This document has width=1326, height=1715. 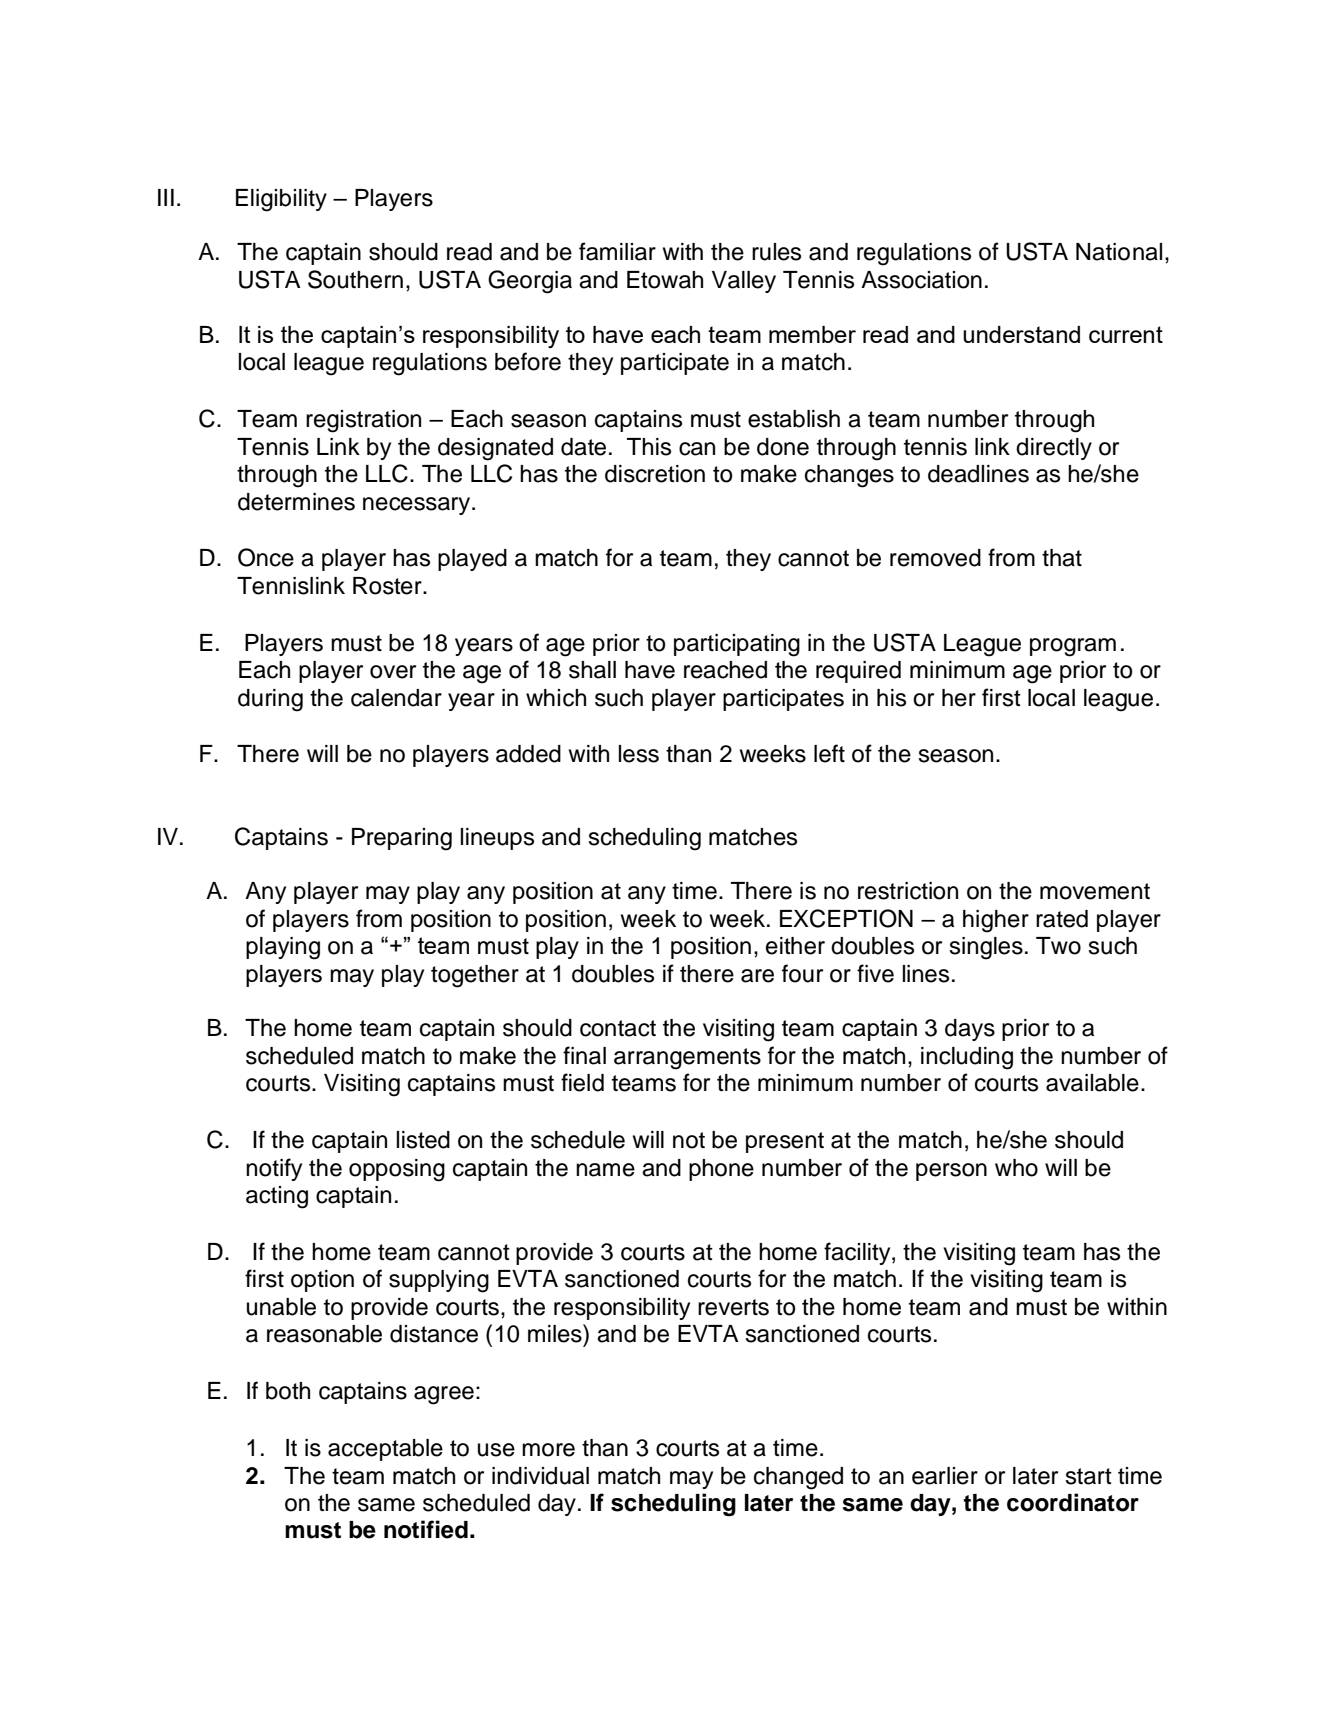 I want to click on during, so click(x=270, y=700).
